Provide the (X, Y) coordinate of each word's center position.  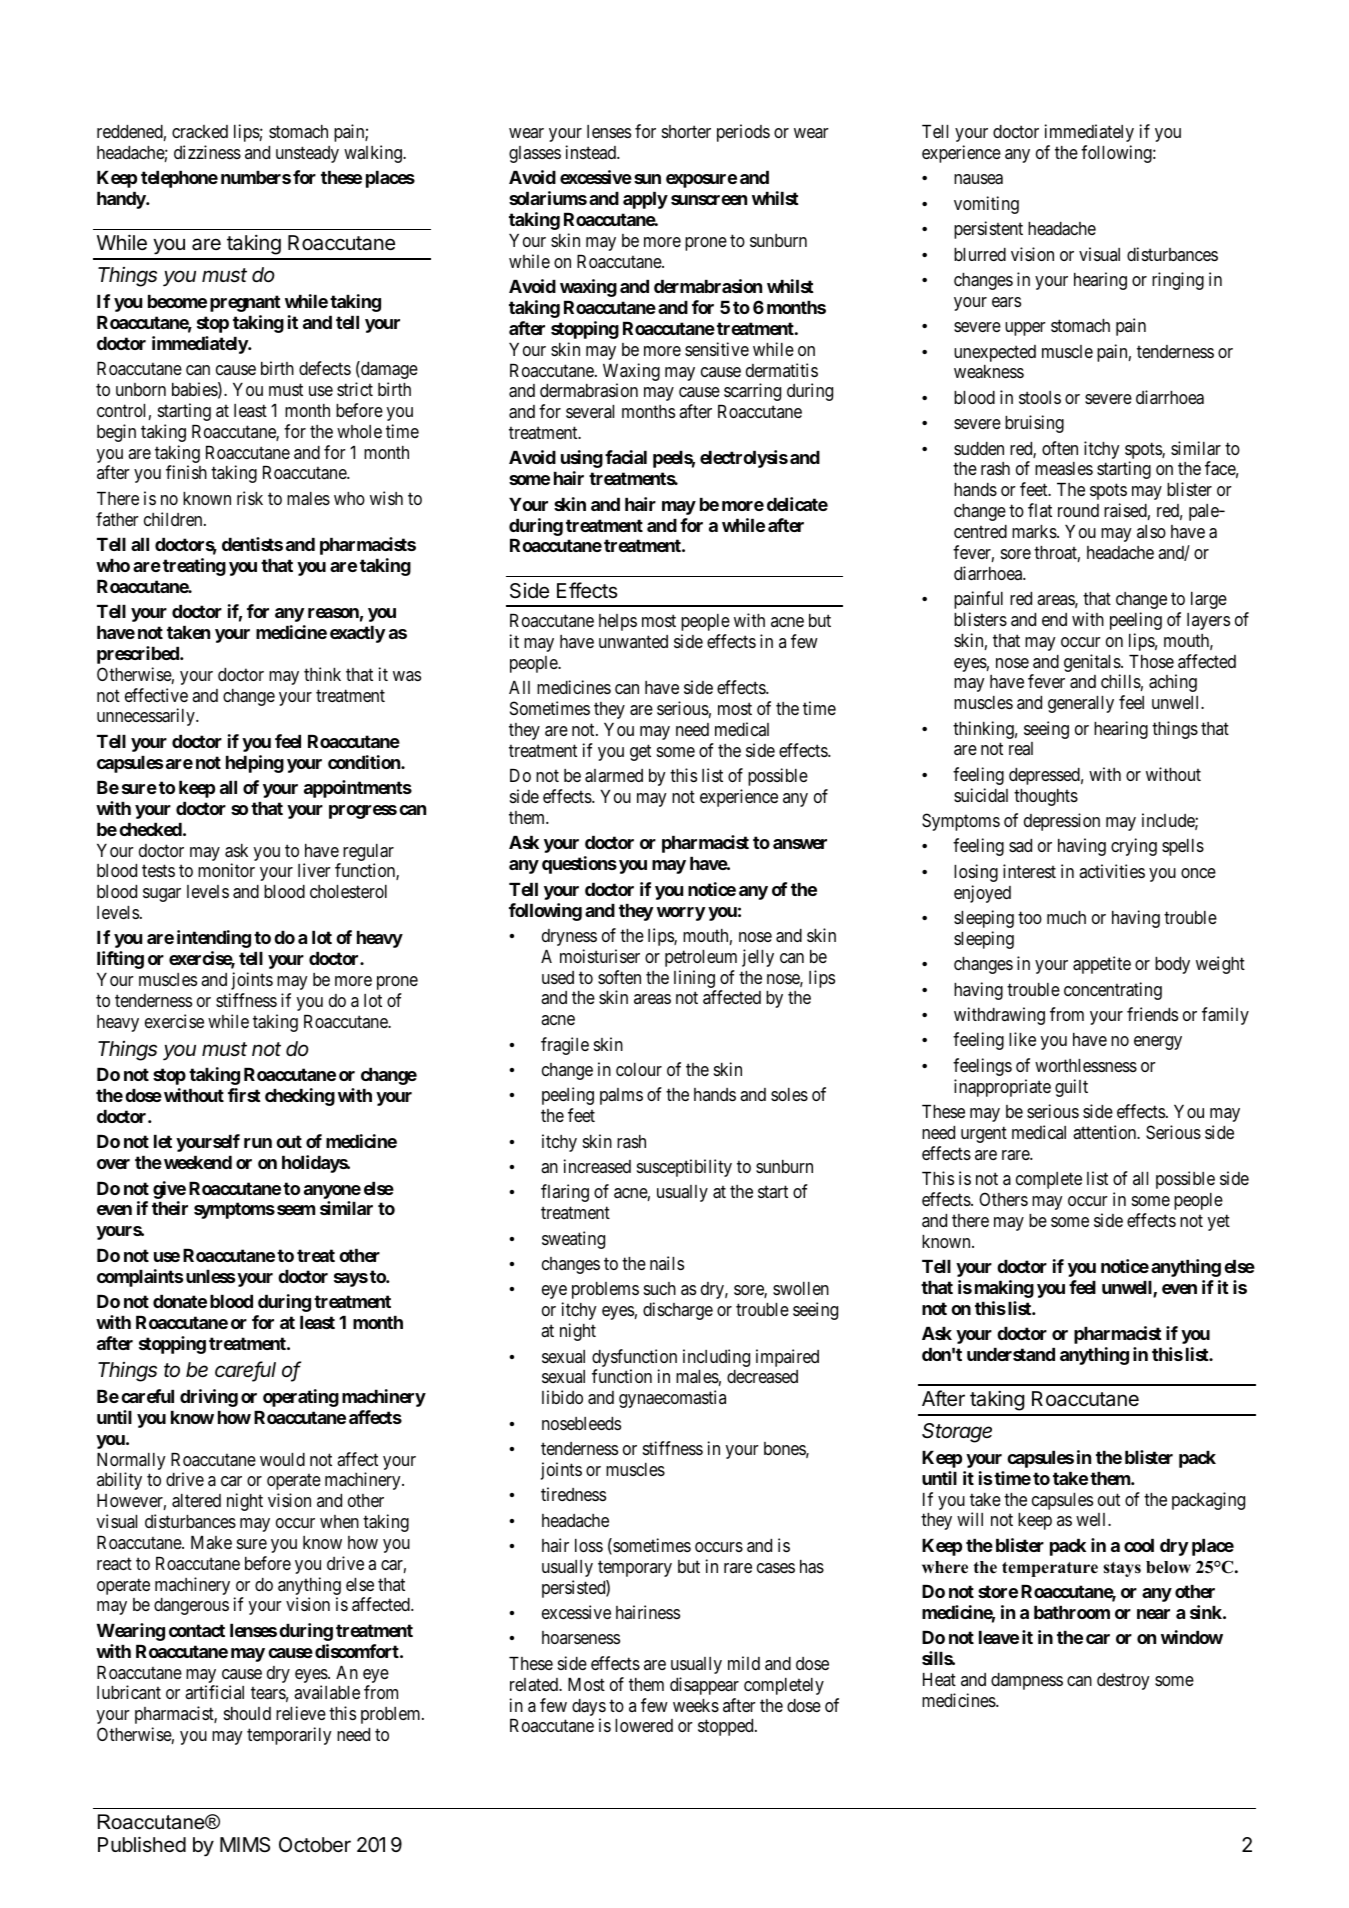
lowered (644, 1725)
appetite (1102, 965)
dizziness (207, 152)
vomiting (986, 205)
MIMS (245, 1845)
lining (694, 979)
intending (214, 939)
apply (645, 200)
